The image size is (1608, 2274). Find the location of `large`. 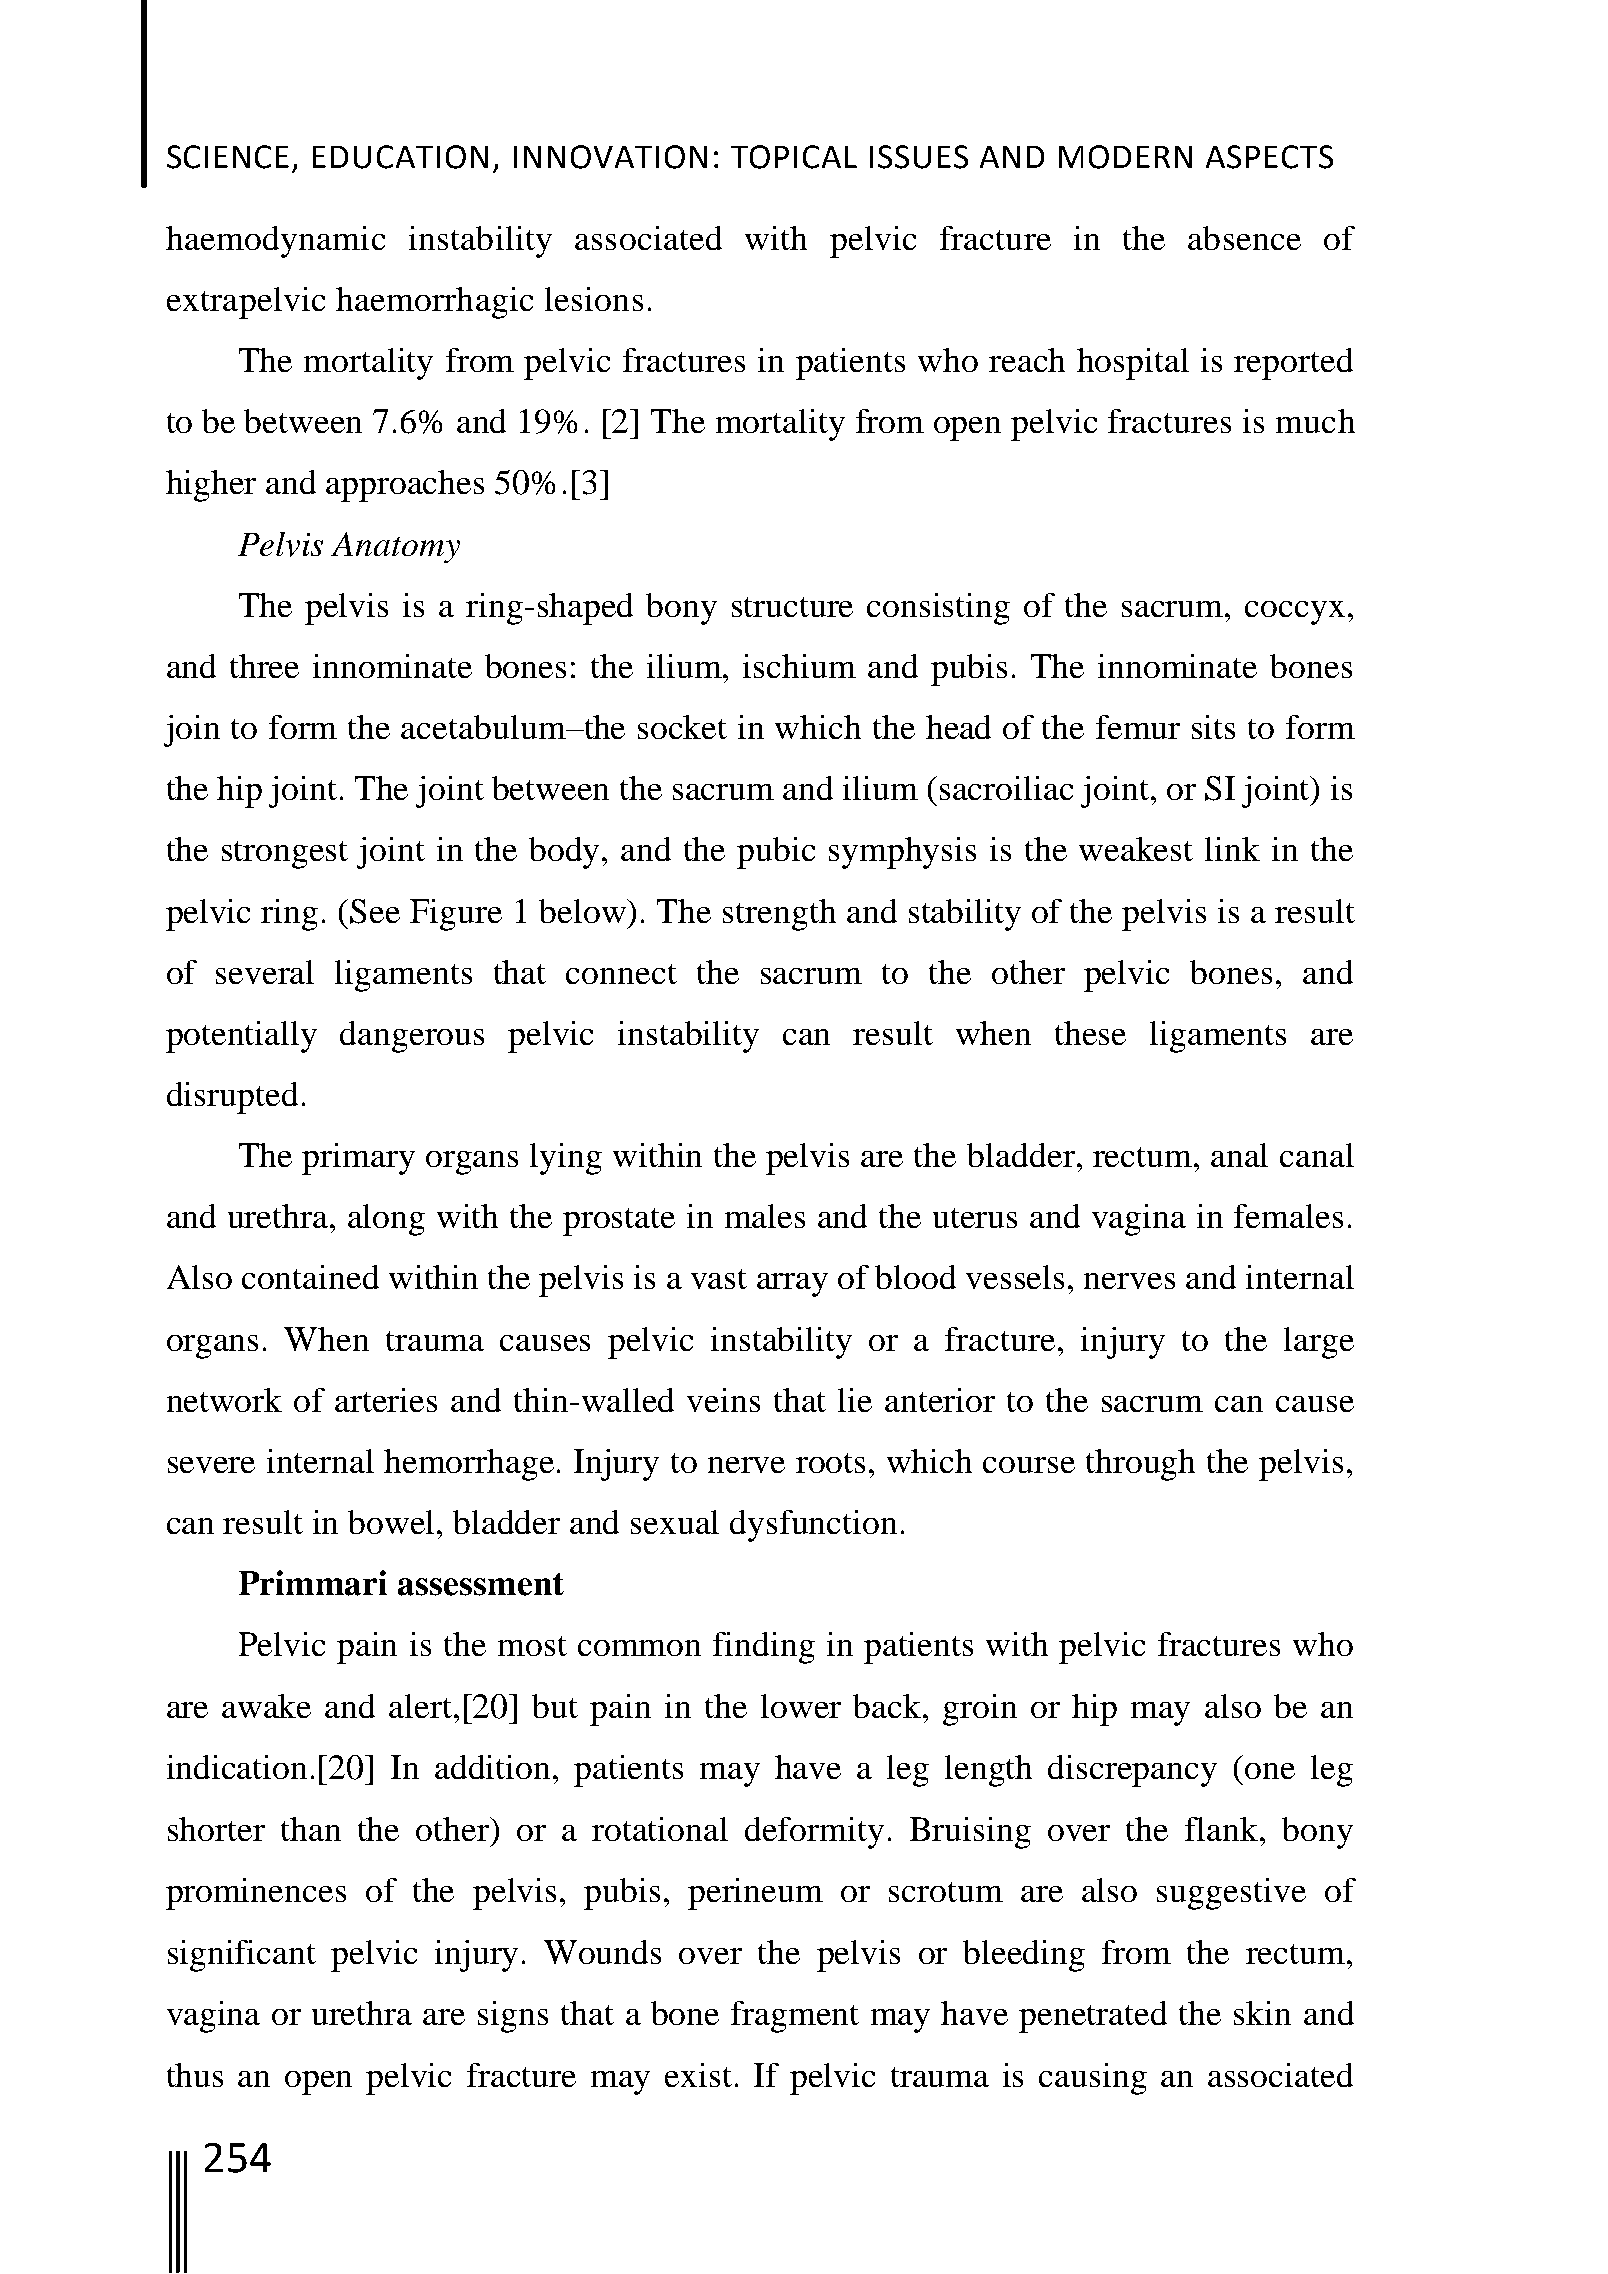

large is located at coordinates (1319, 1343).
